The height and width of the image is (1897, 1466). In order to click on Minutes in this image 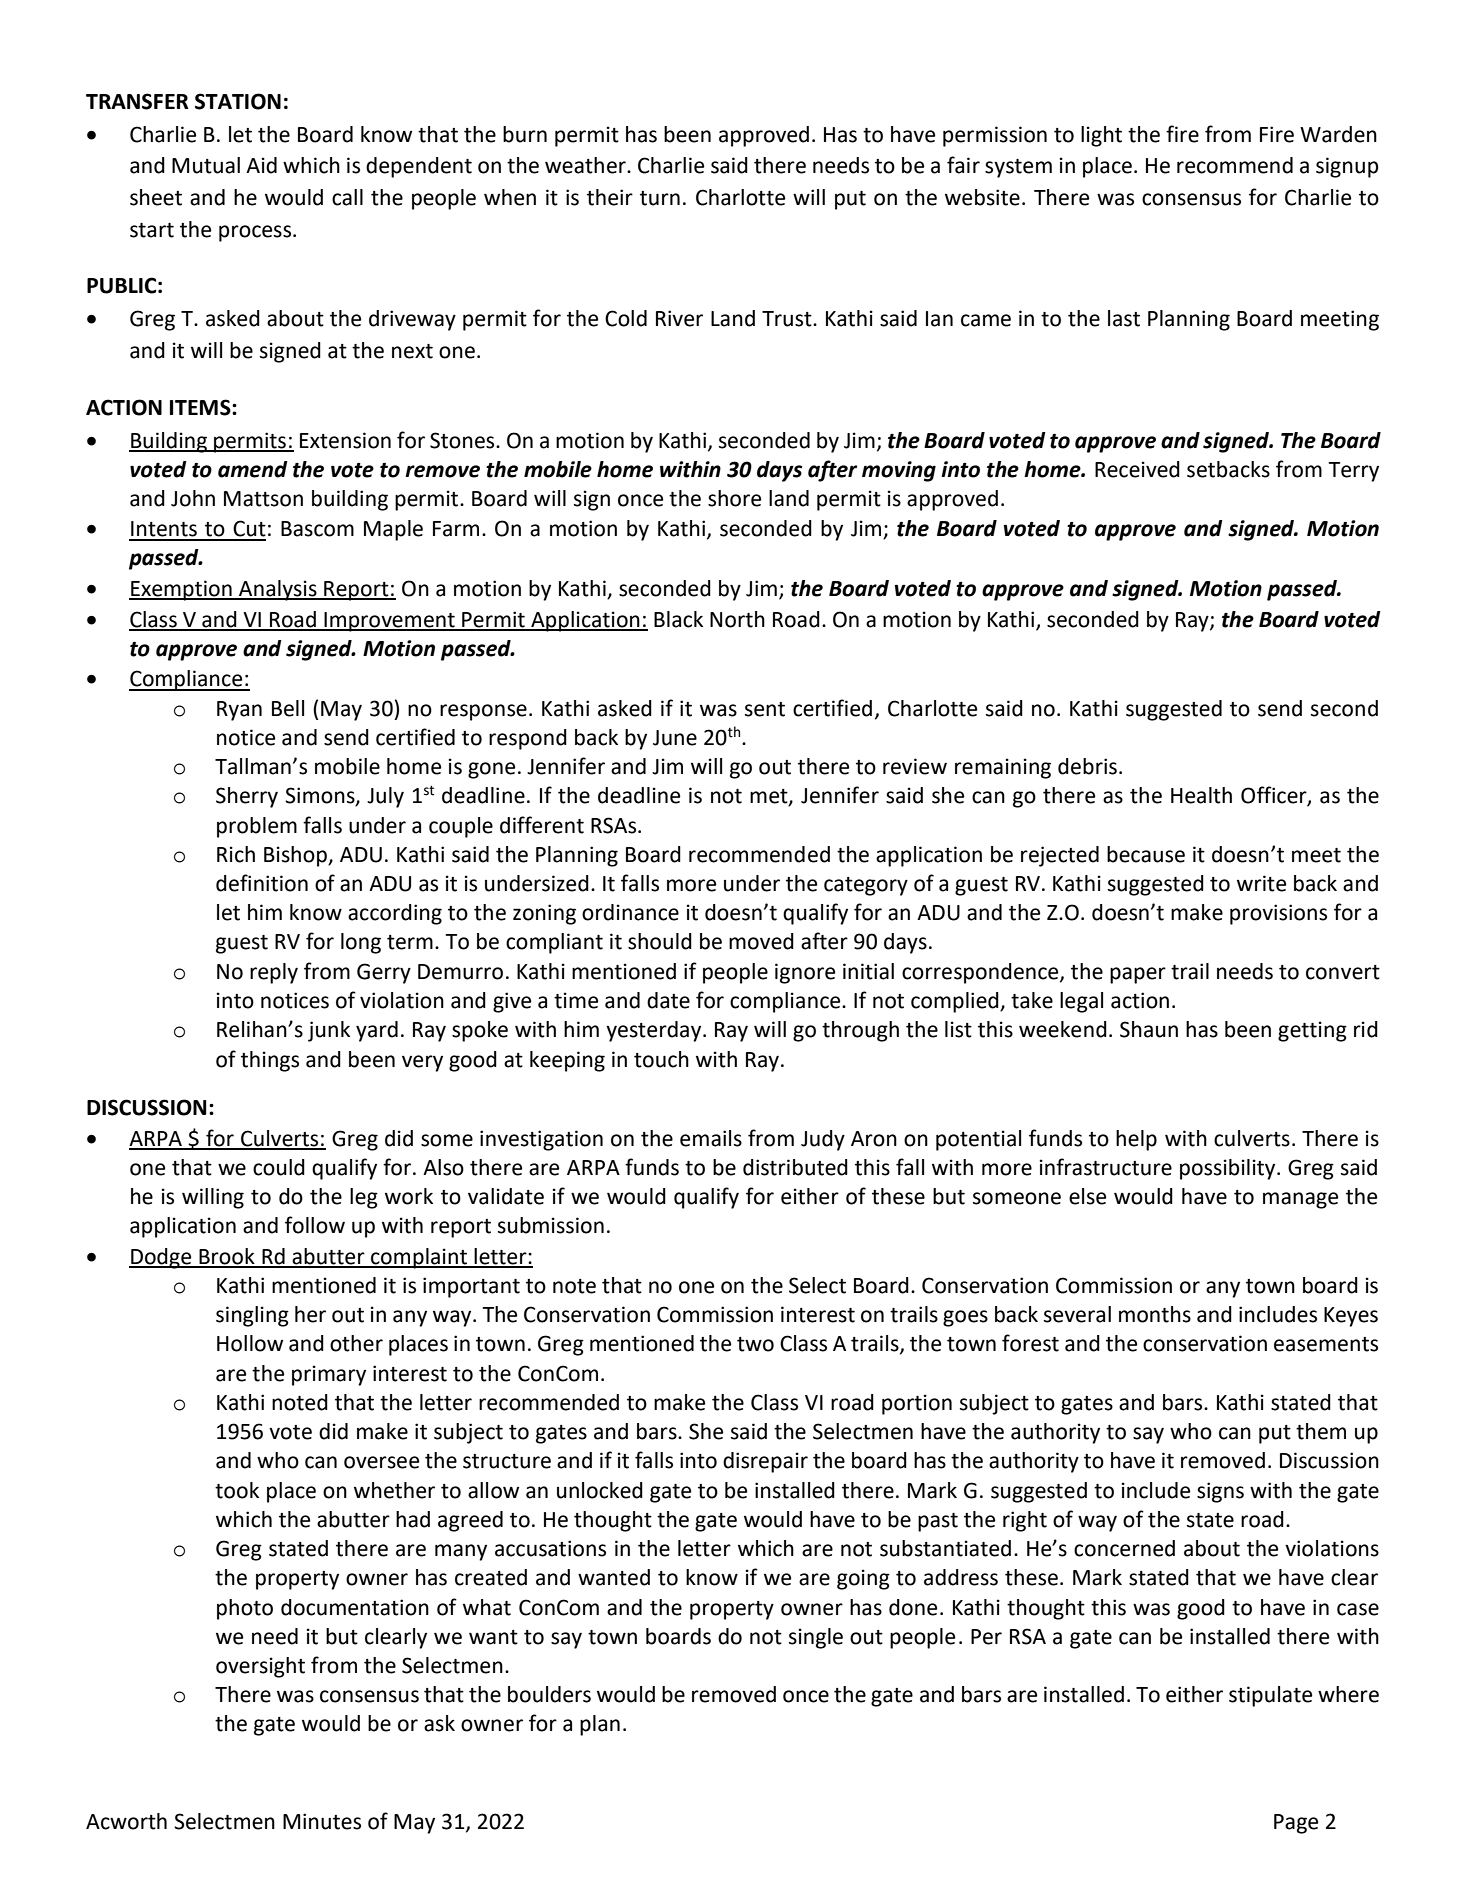, I will do `click(322, 1821)`.
